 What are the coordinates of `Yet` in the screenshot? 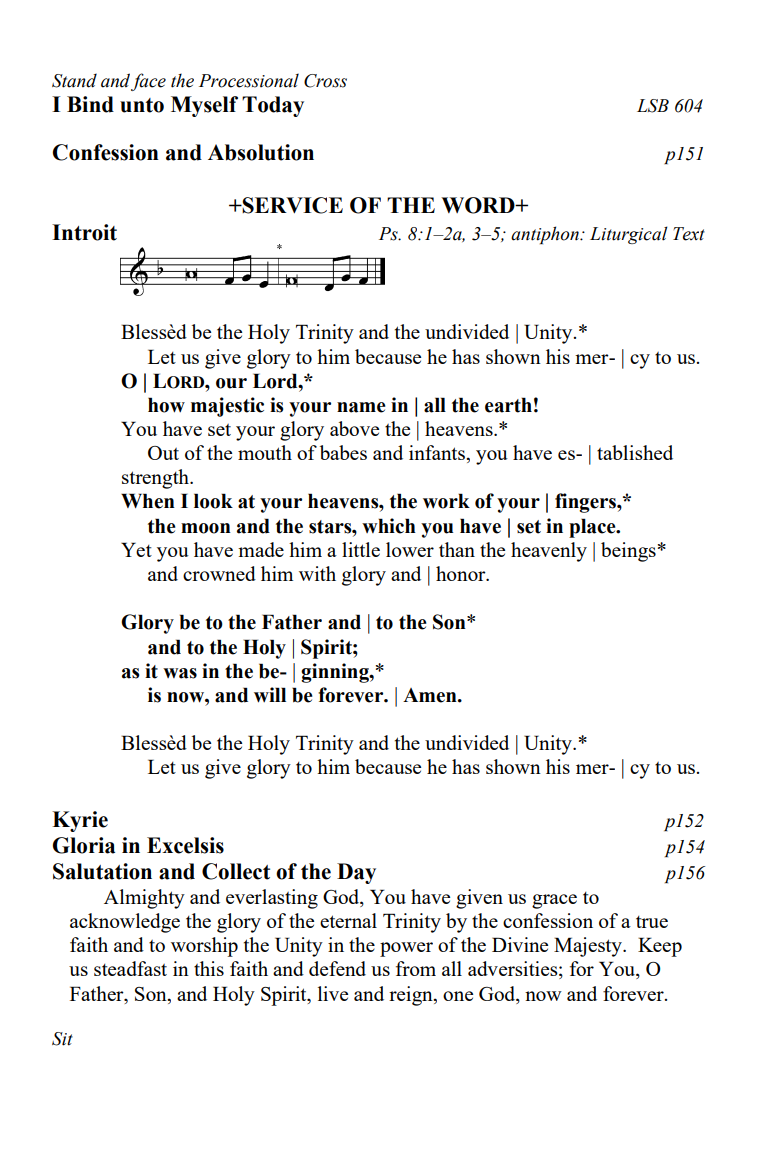 It's located at (136, 549).
